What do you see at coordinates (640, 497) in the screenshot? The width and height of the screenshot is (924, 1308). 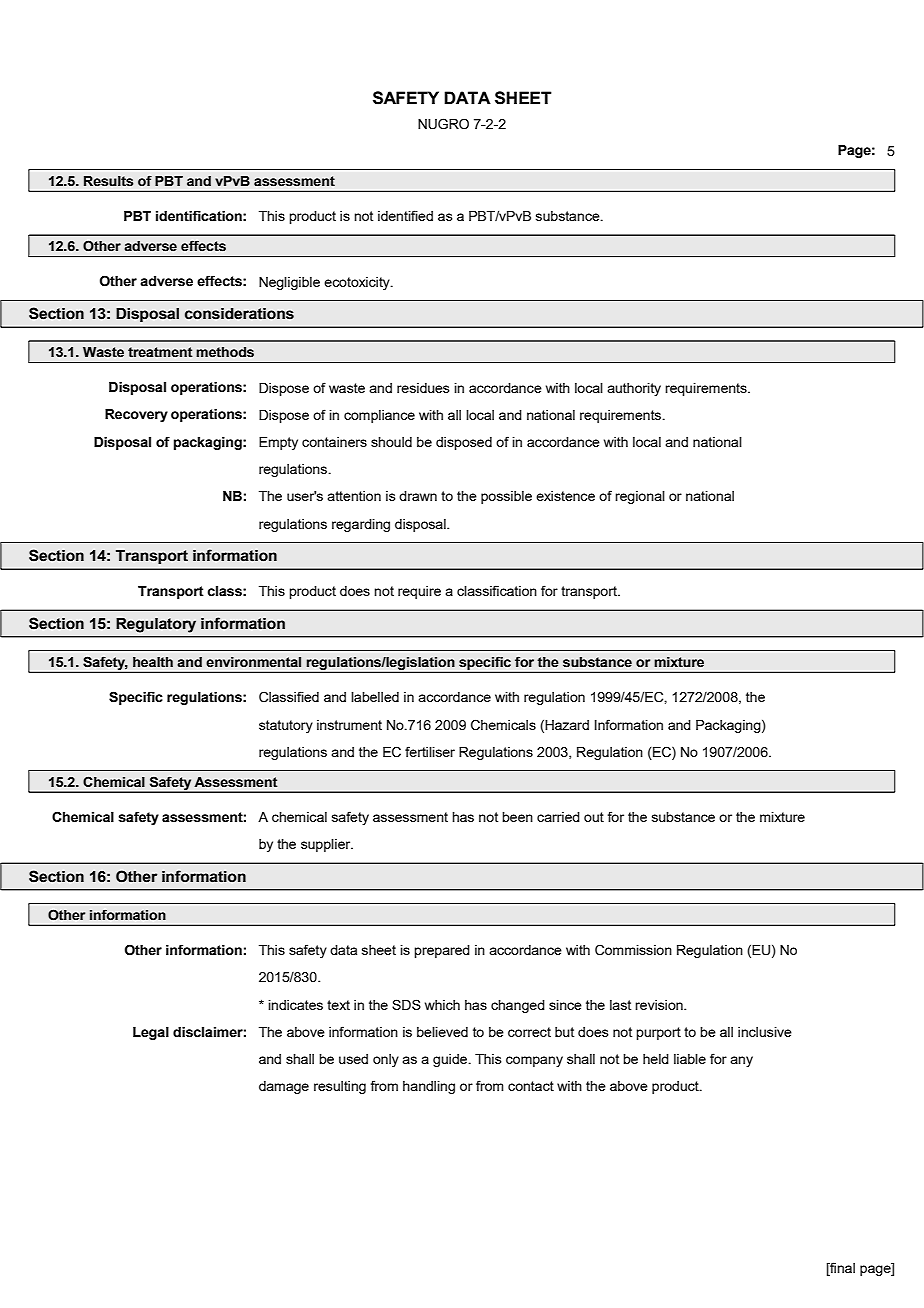 I see `regional` at bounding box center [640, 497].
